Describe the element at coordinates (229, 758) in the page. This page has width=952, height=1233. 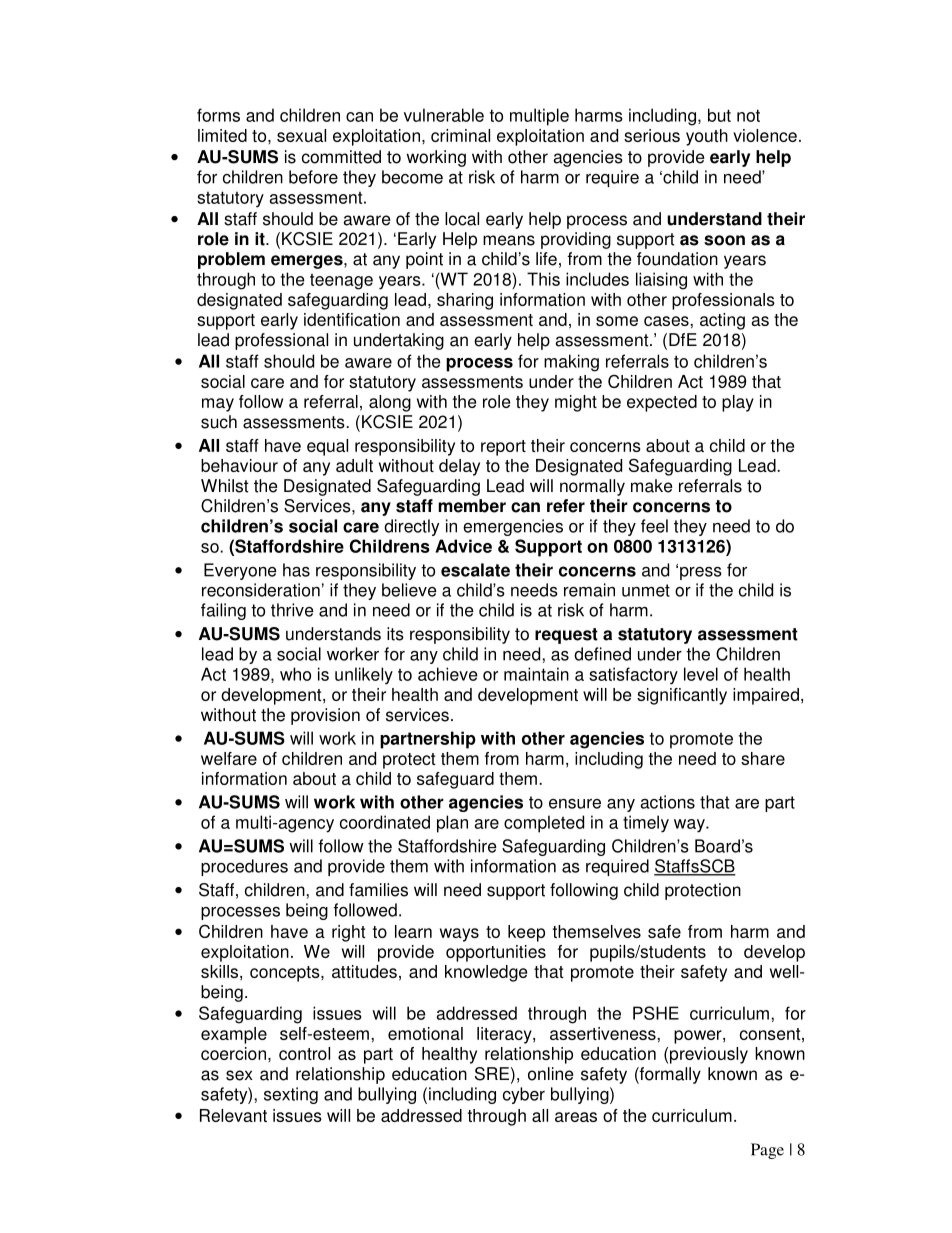
I see `welfare` at that location.
